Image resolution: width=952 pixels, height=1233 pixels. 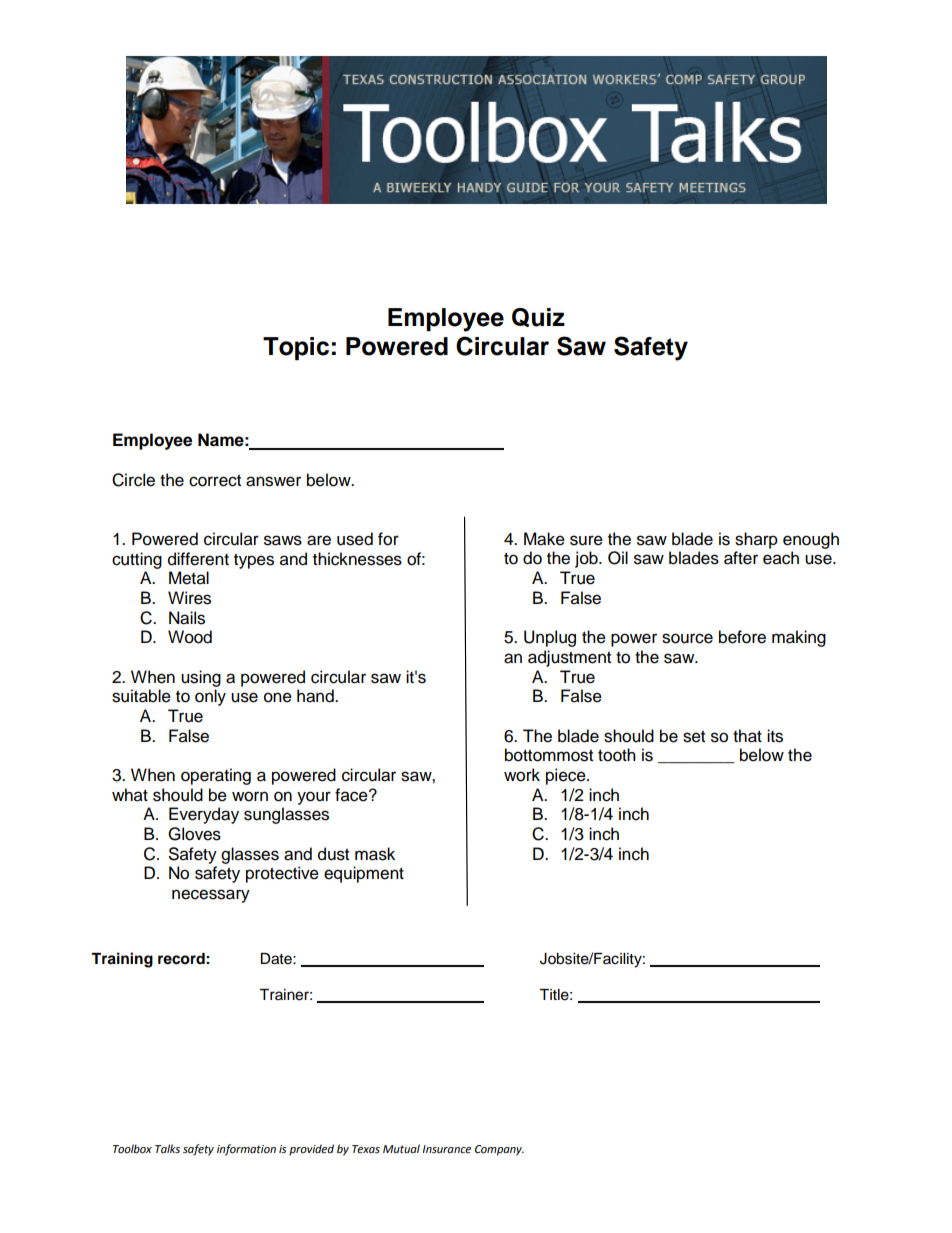 What do you see at coordinates (167, 1148) in the document?
I see `Talks` at bounding box center [167, 1148].
